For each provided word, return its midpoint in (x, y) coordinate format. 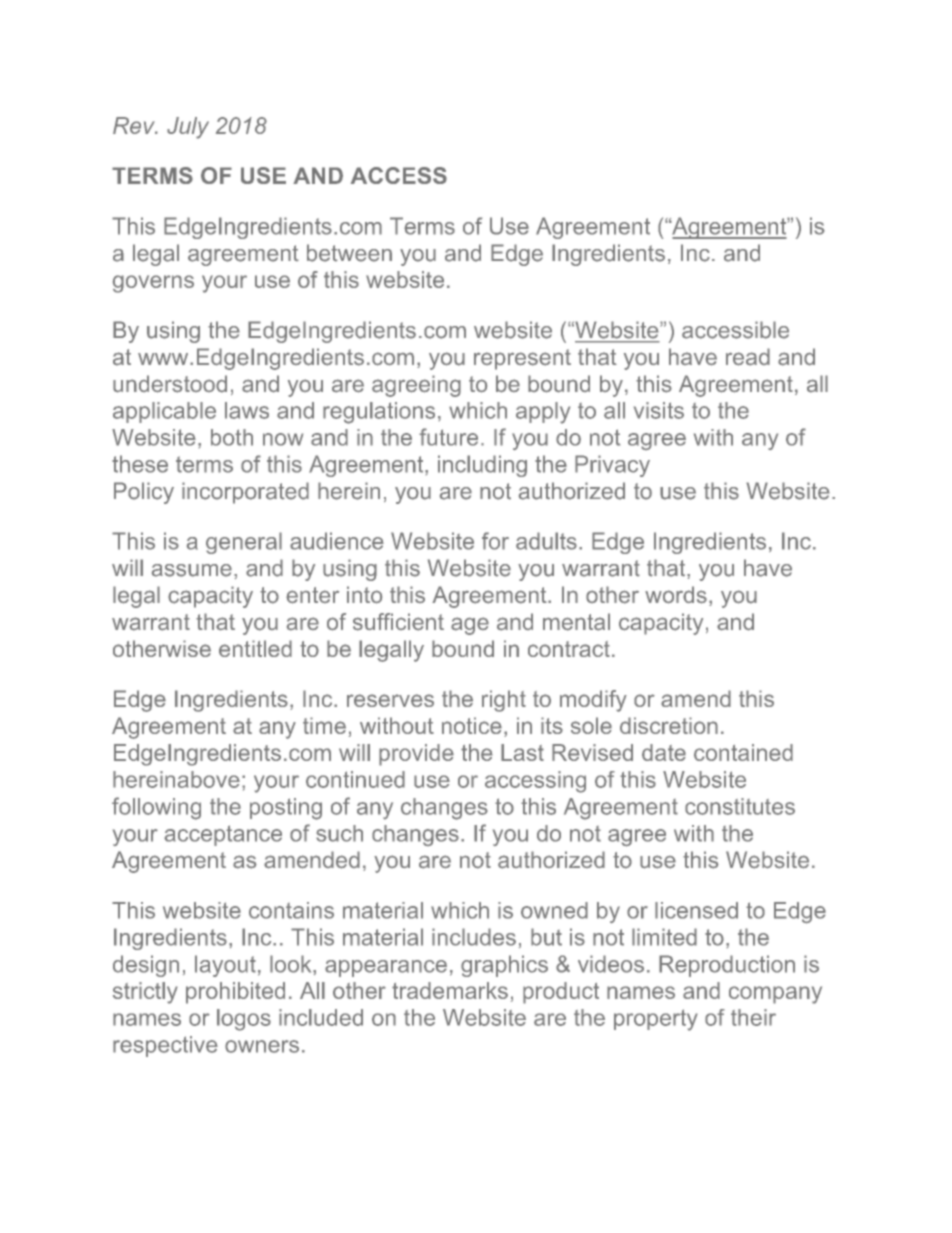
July (188, 128)
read (748, 357)
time (324, 725)
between (349, 253)
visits (659, 410)
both (232, 437)
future (448, 437)
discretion (669, 725)
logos (244, 1020)
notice (472, 725)
